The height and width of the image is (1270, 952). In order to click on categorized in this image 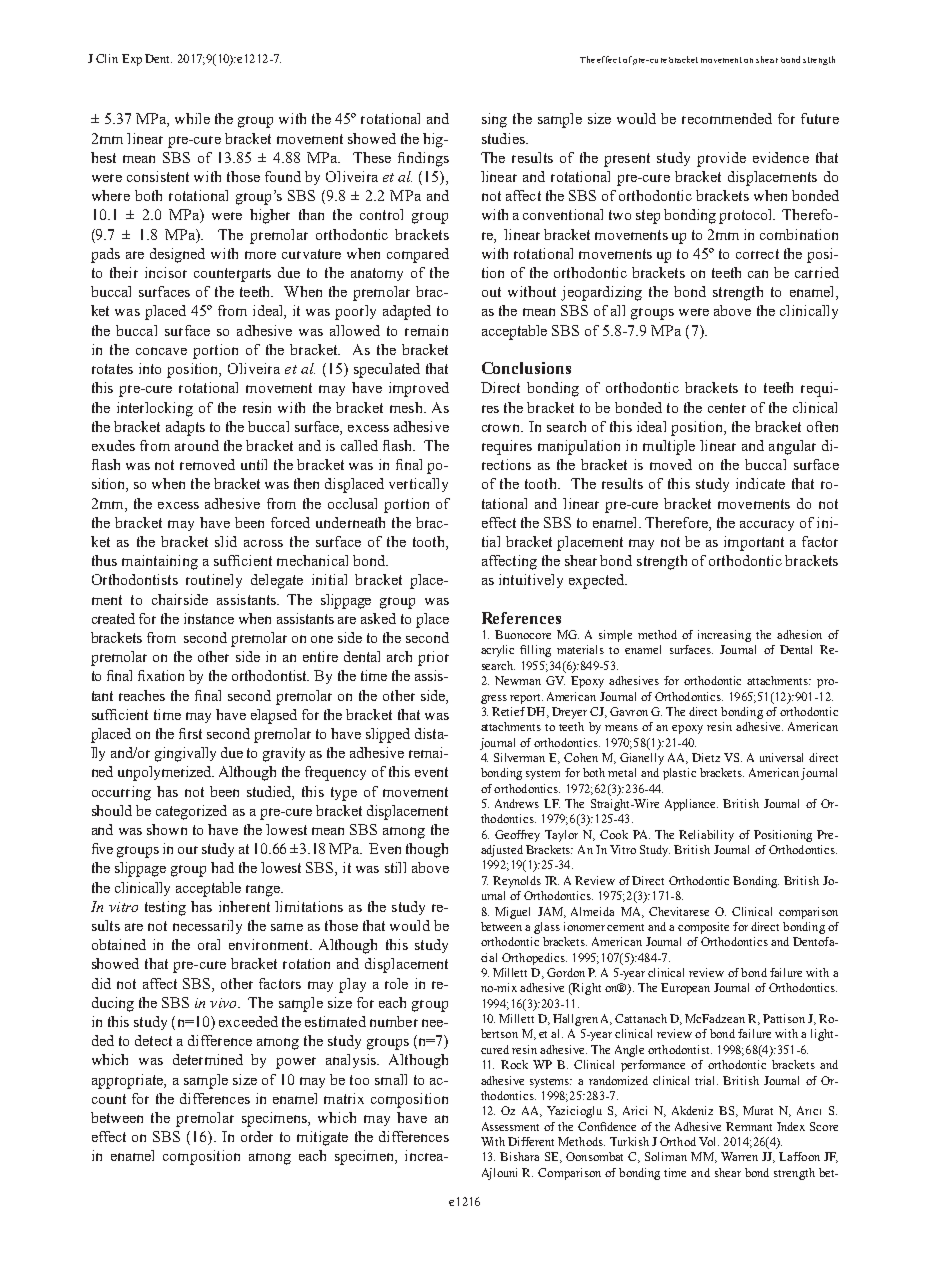, I will do `click(191, 812)`.
